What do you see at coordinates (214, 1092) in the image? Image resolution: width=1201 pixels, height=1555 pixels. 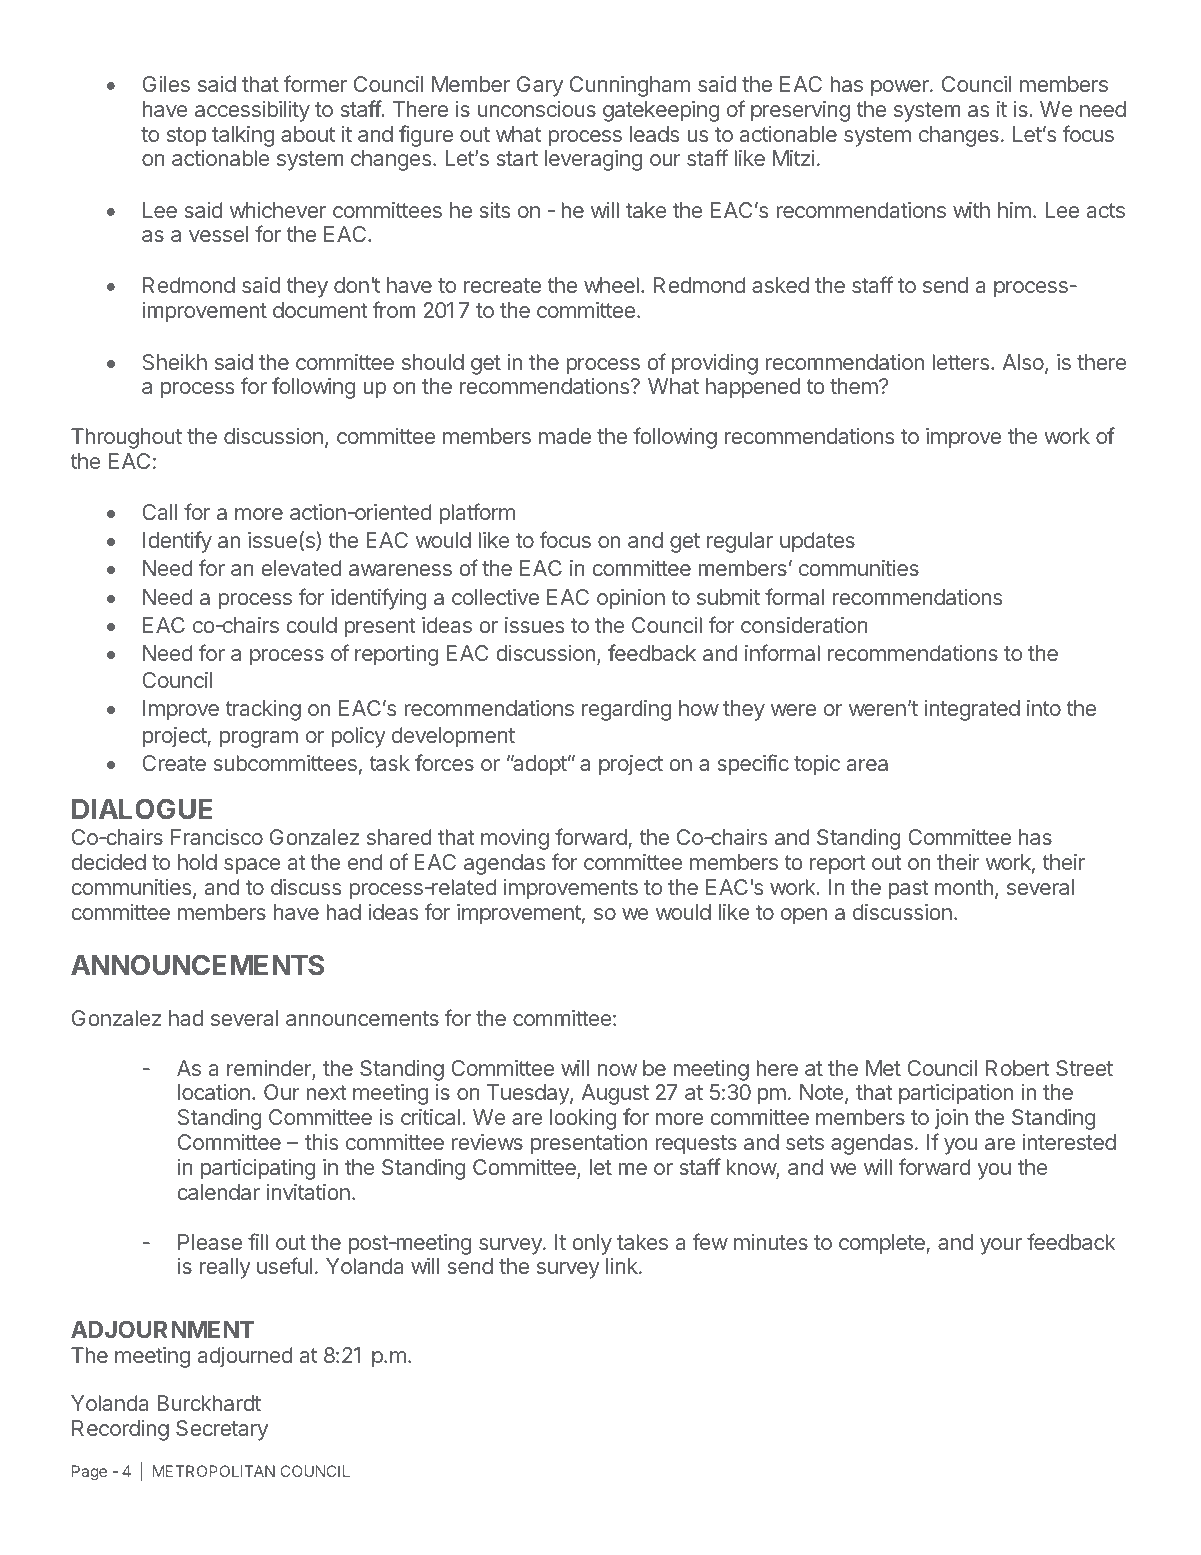 I see `location` at bounding box center [214, 1092].
